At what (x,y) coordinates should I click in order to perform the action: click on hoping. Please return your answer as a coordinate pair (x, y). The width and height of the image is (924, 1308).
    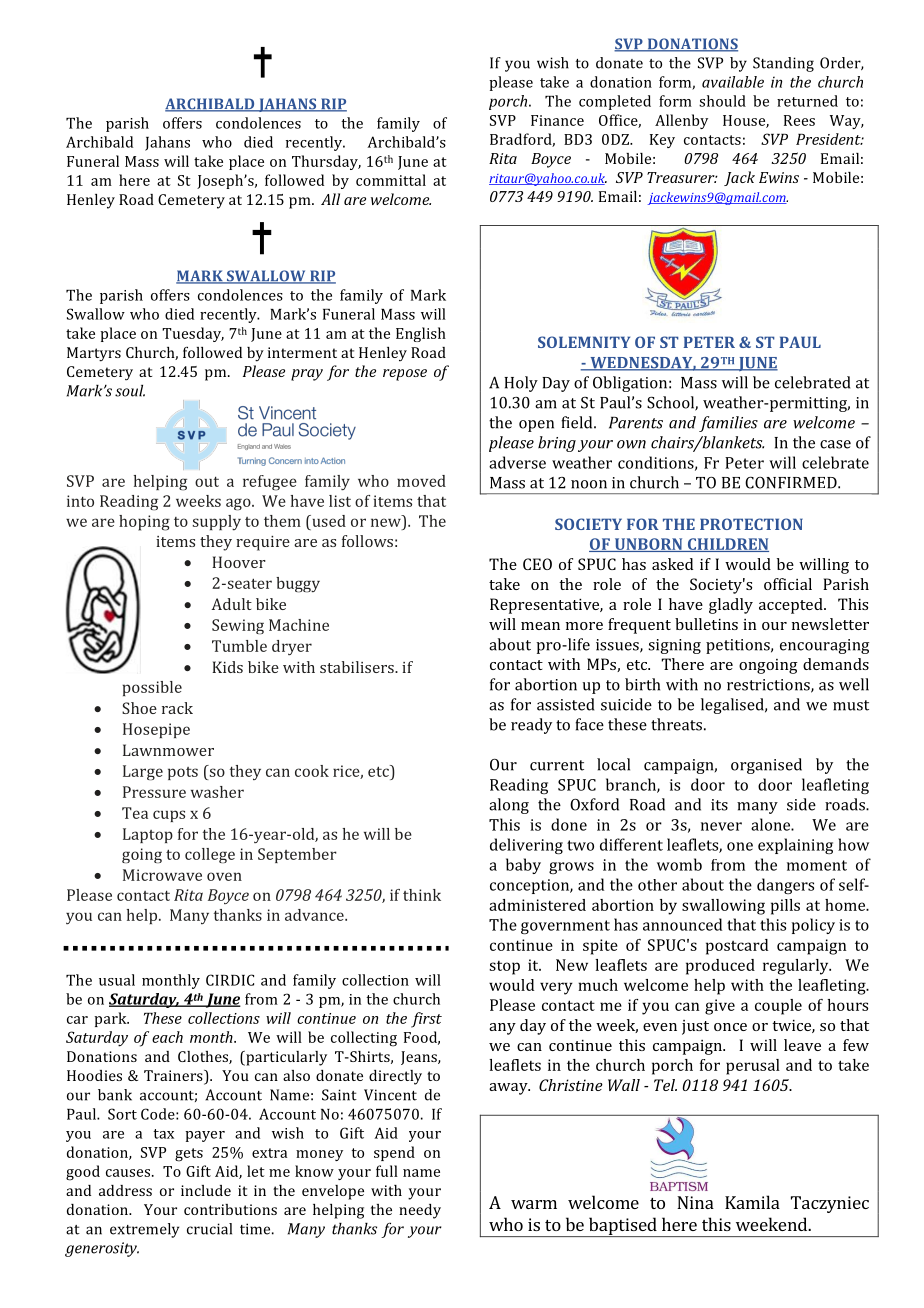
    Looking at the image, I should click on (144, 523).
